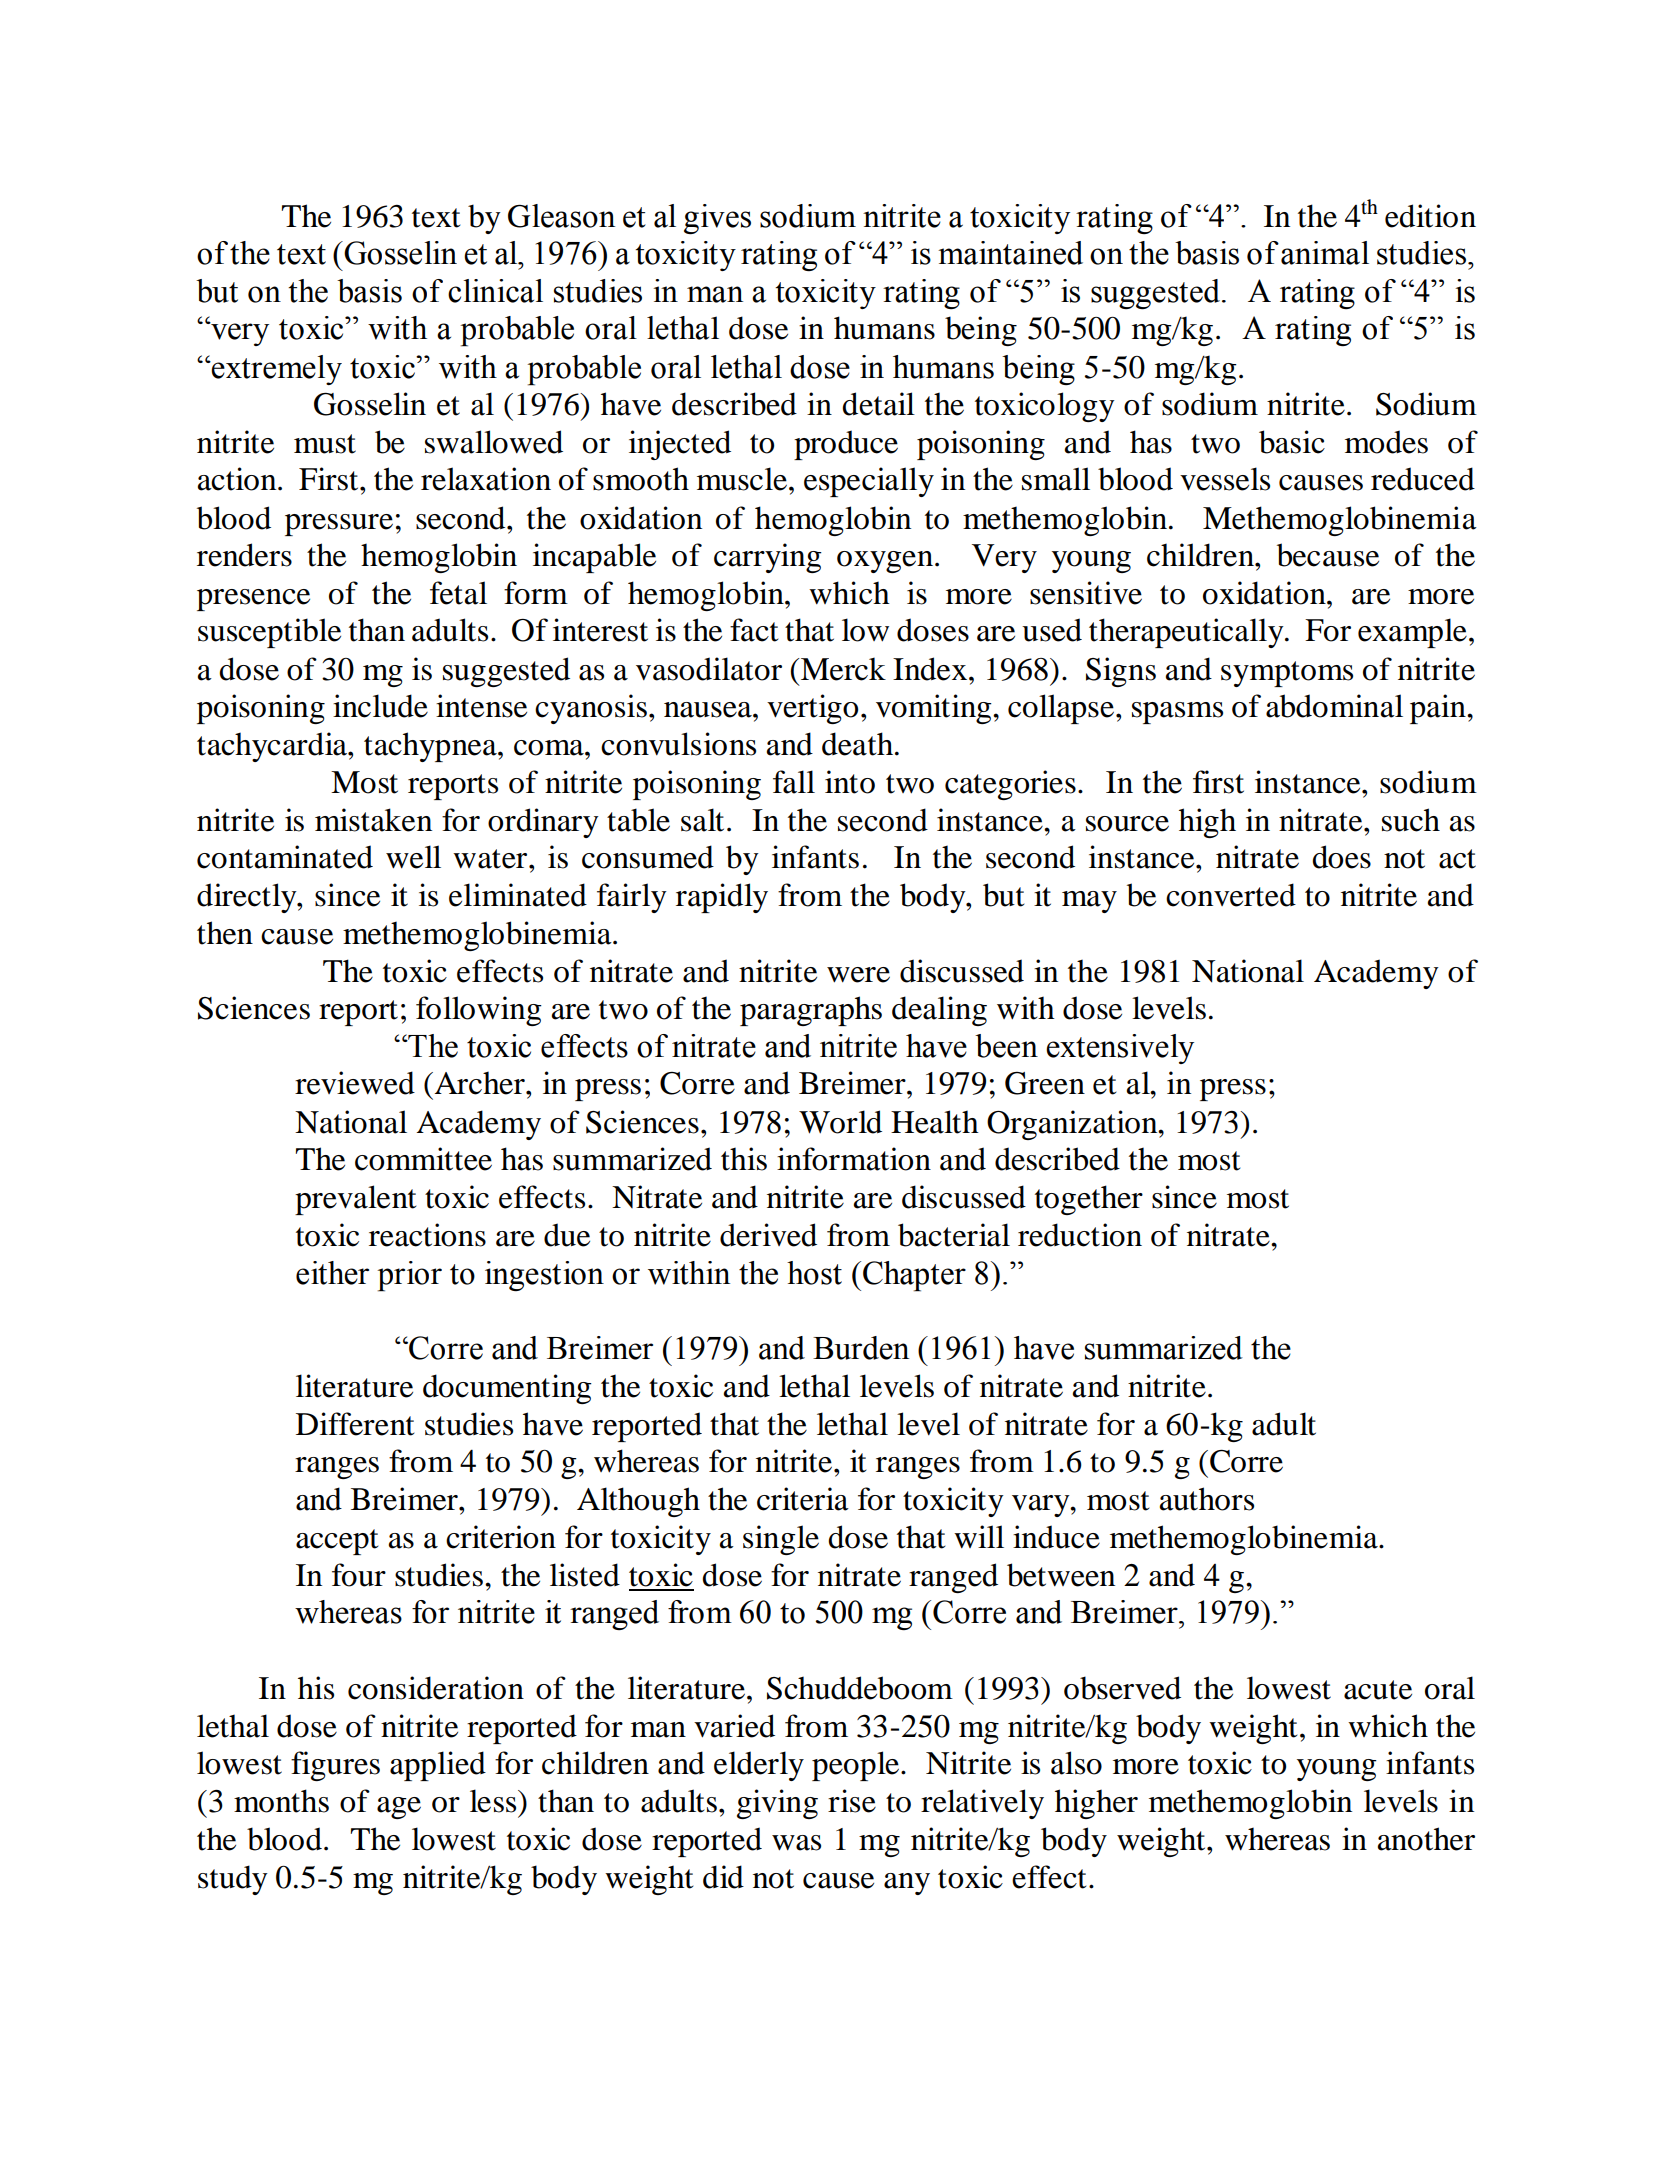 This screenshot has width=1673, height=2166. I want to click on host, so click(814, 1273).
